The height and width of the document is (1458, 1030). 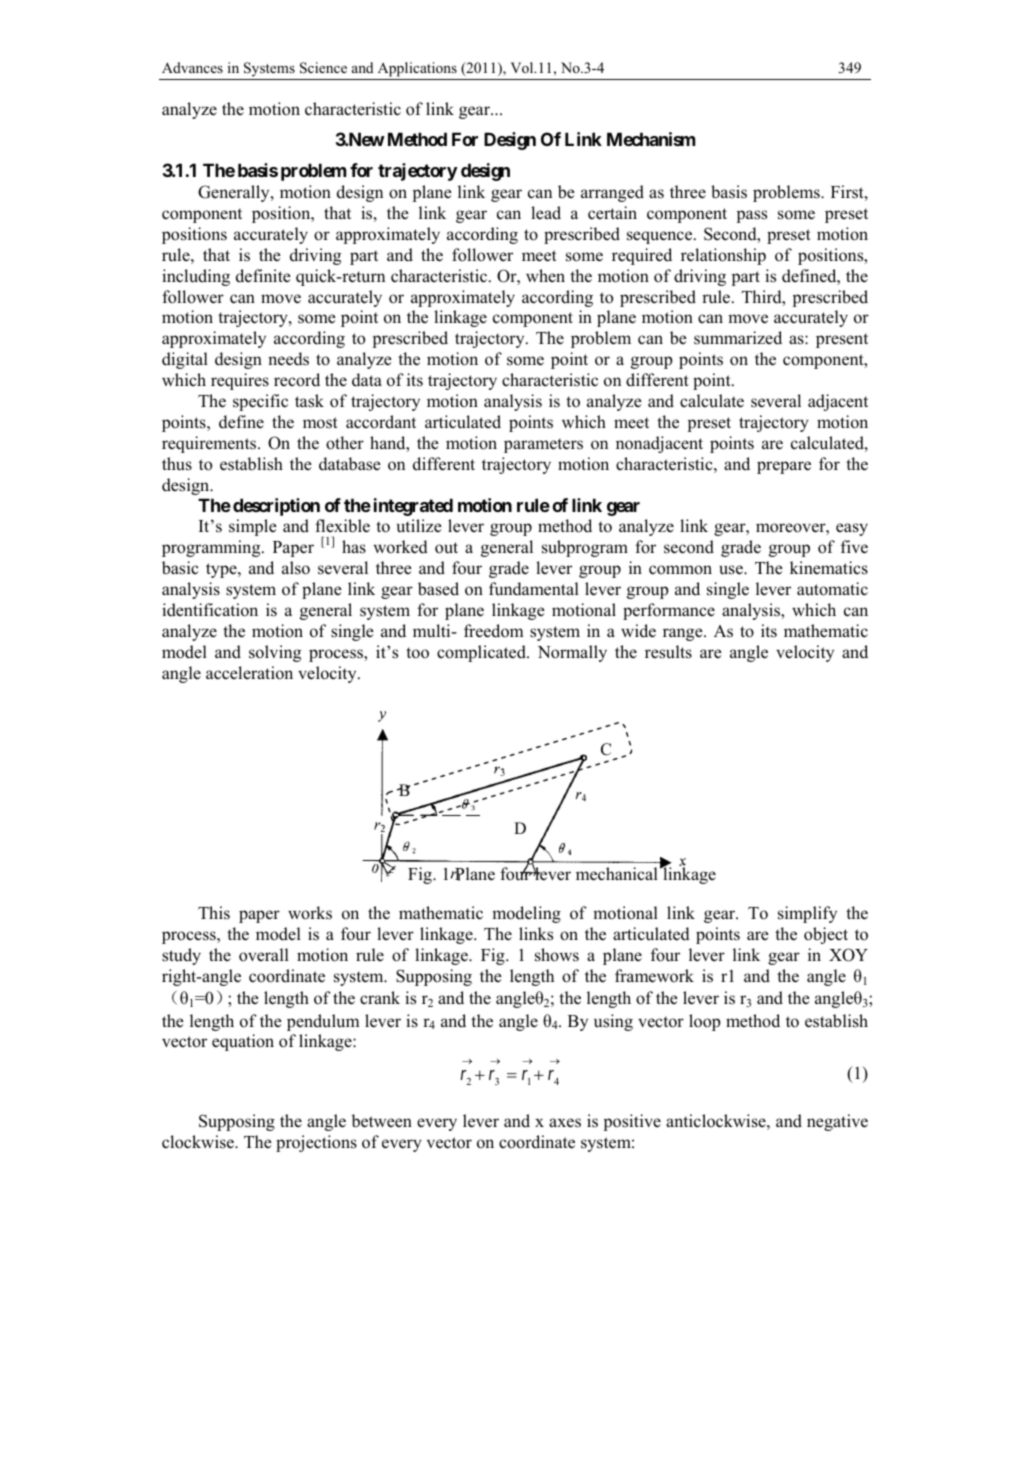 I want to click on identification, so click(x=210, y=610).
